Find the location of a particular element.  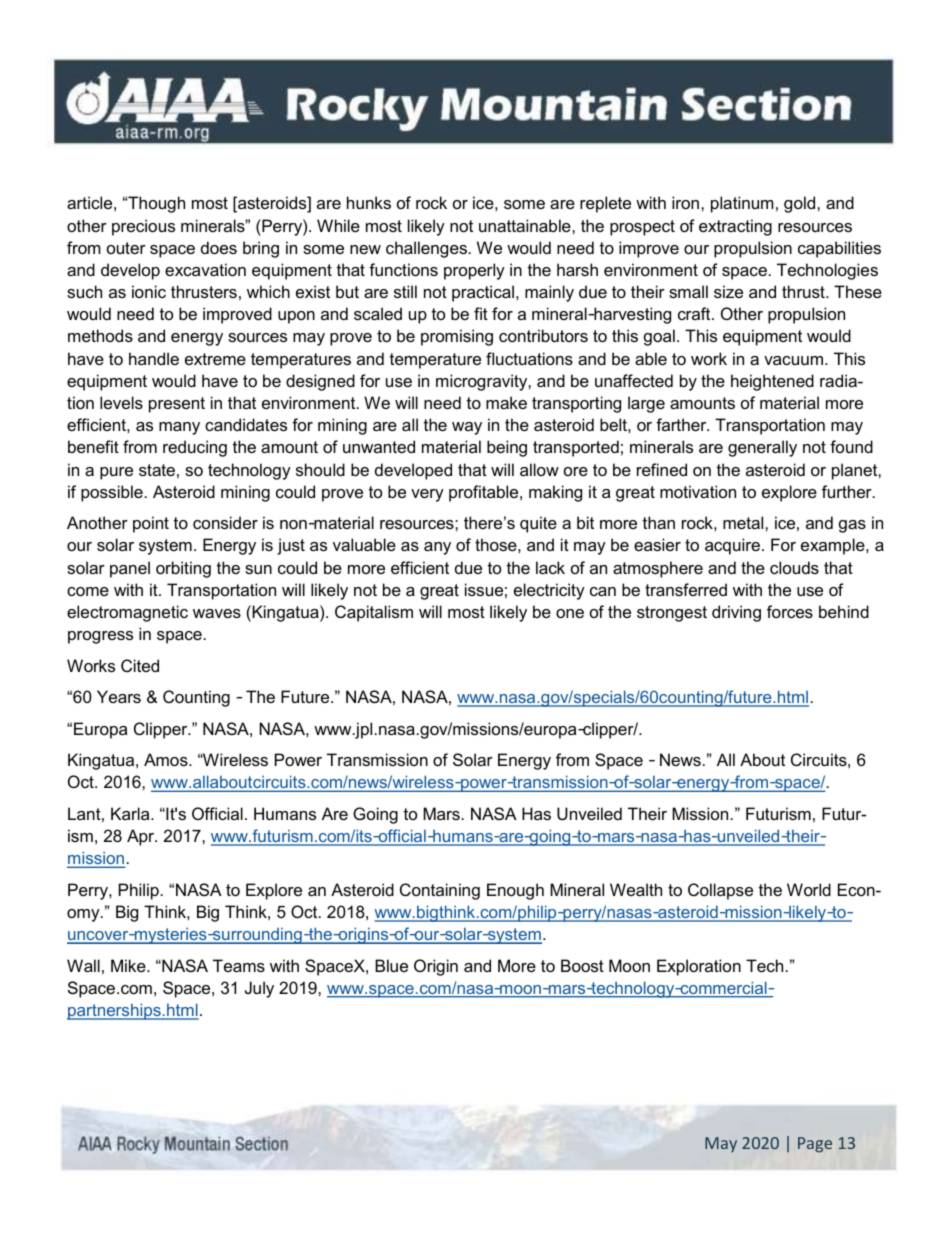

Containing is located at coordinates (440, 891).
